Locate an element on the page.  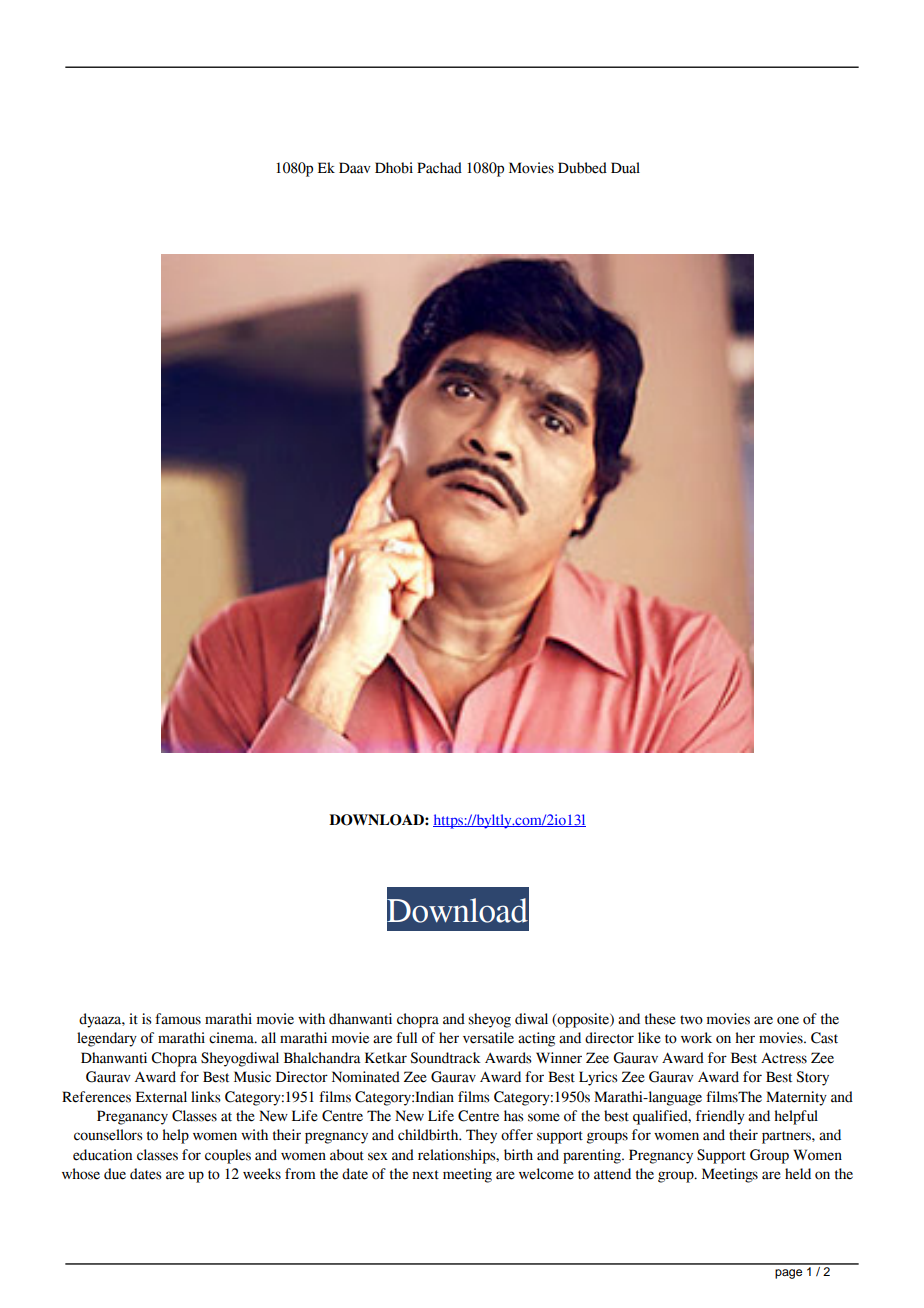
two is located at coordinates (691, 1020).
